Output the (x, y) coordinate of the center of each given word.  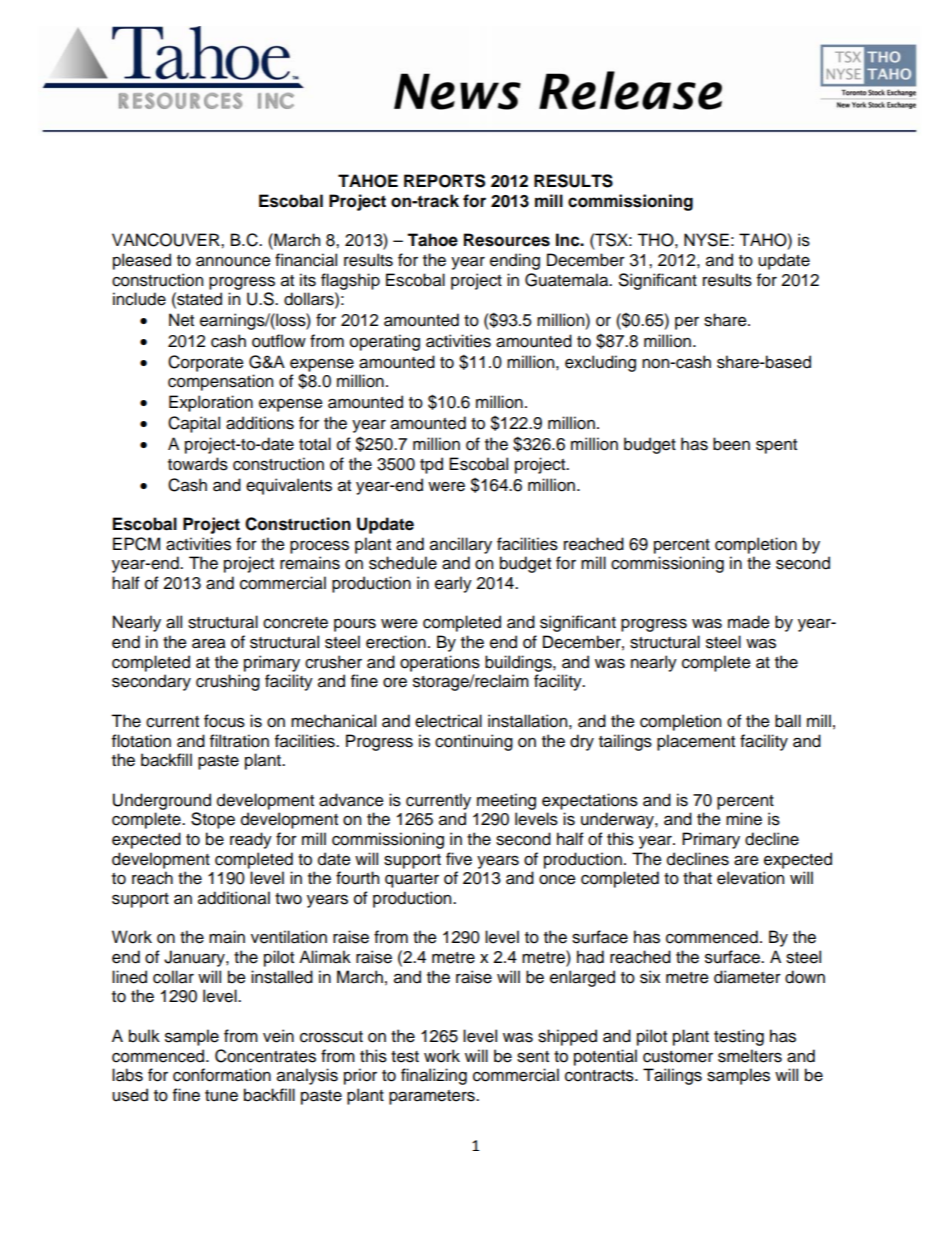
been (731, 444)
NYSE (706, 240)
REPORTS (444, 181)
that (697, 878)
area (209, 643)
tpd (431, 465)
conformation (222, 1075)
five (459, 859)
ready (251, 840)
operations (440, 663)
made (749, 622)
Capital (194, 424)
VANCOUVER (167, 240)
